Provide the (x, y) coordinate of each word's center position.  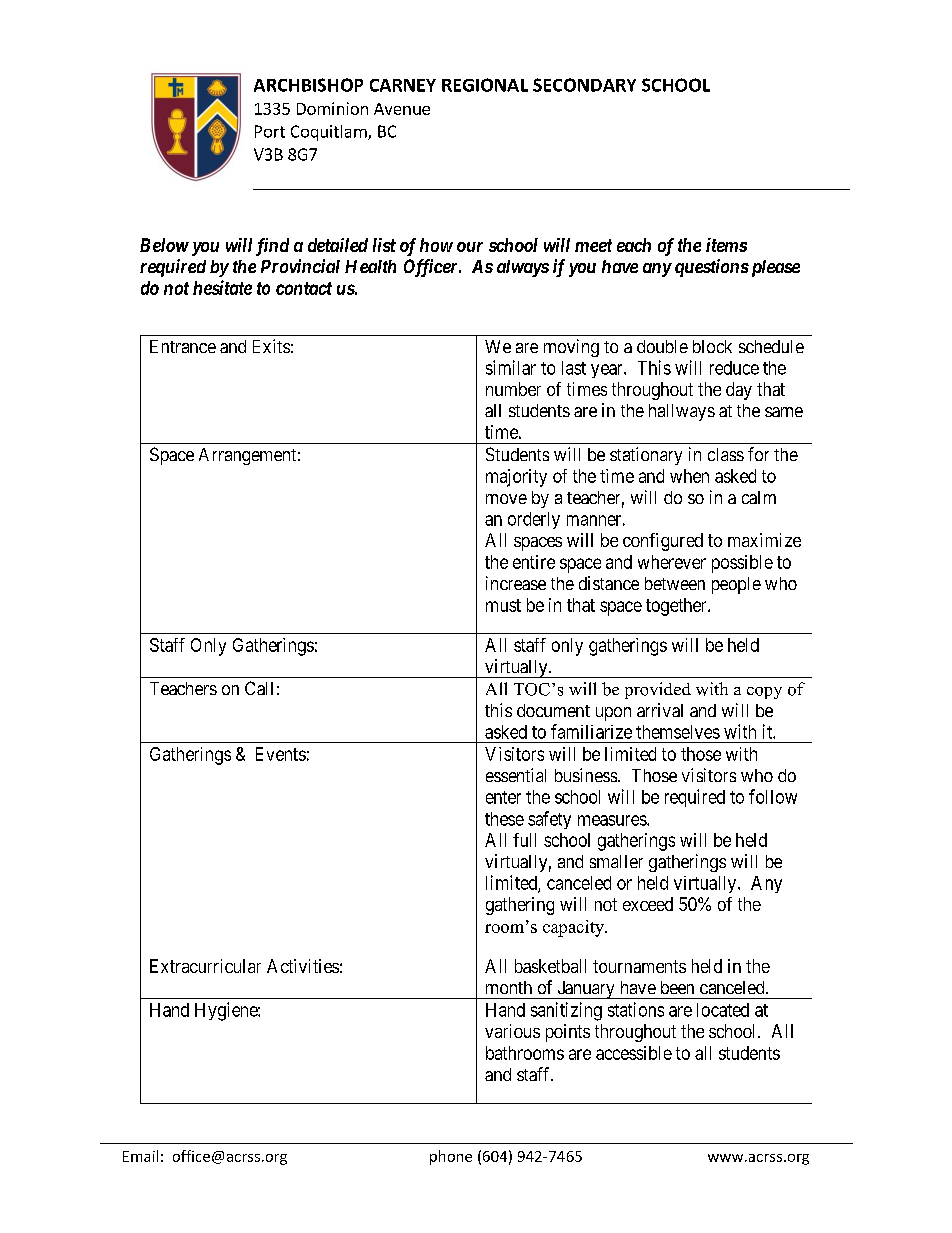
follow (773, 796)
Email (140, 1156)
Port (270, 131)
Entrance (183, 346)
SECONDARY (584, 85)
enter (503, 797)
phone (451, 1157)
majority (516, 478)
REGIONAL (485, 85)
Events (281, 754)
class (726, 454)
